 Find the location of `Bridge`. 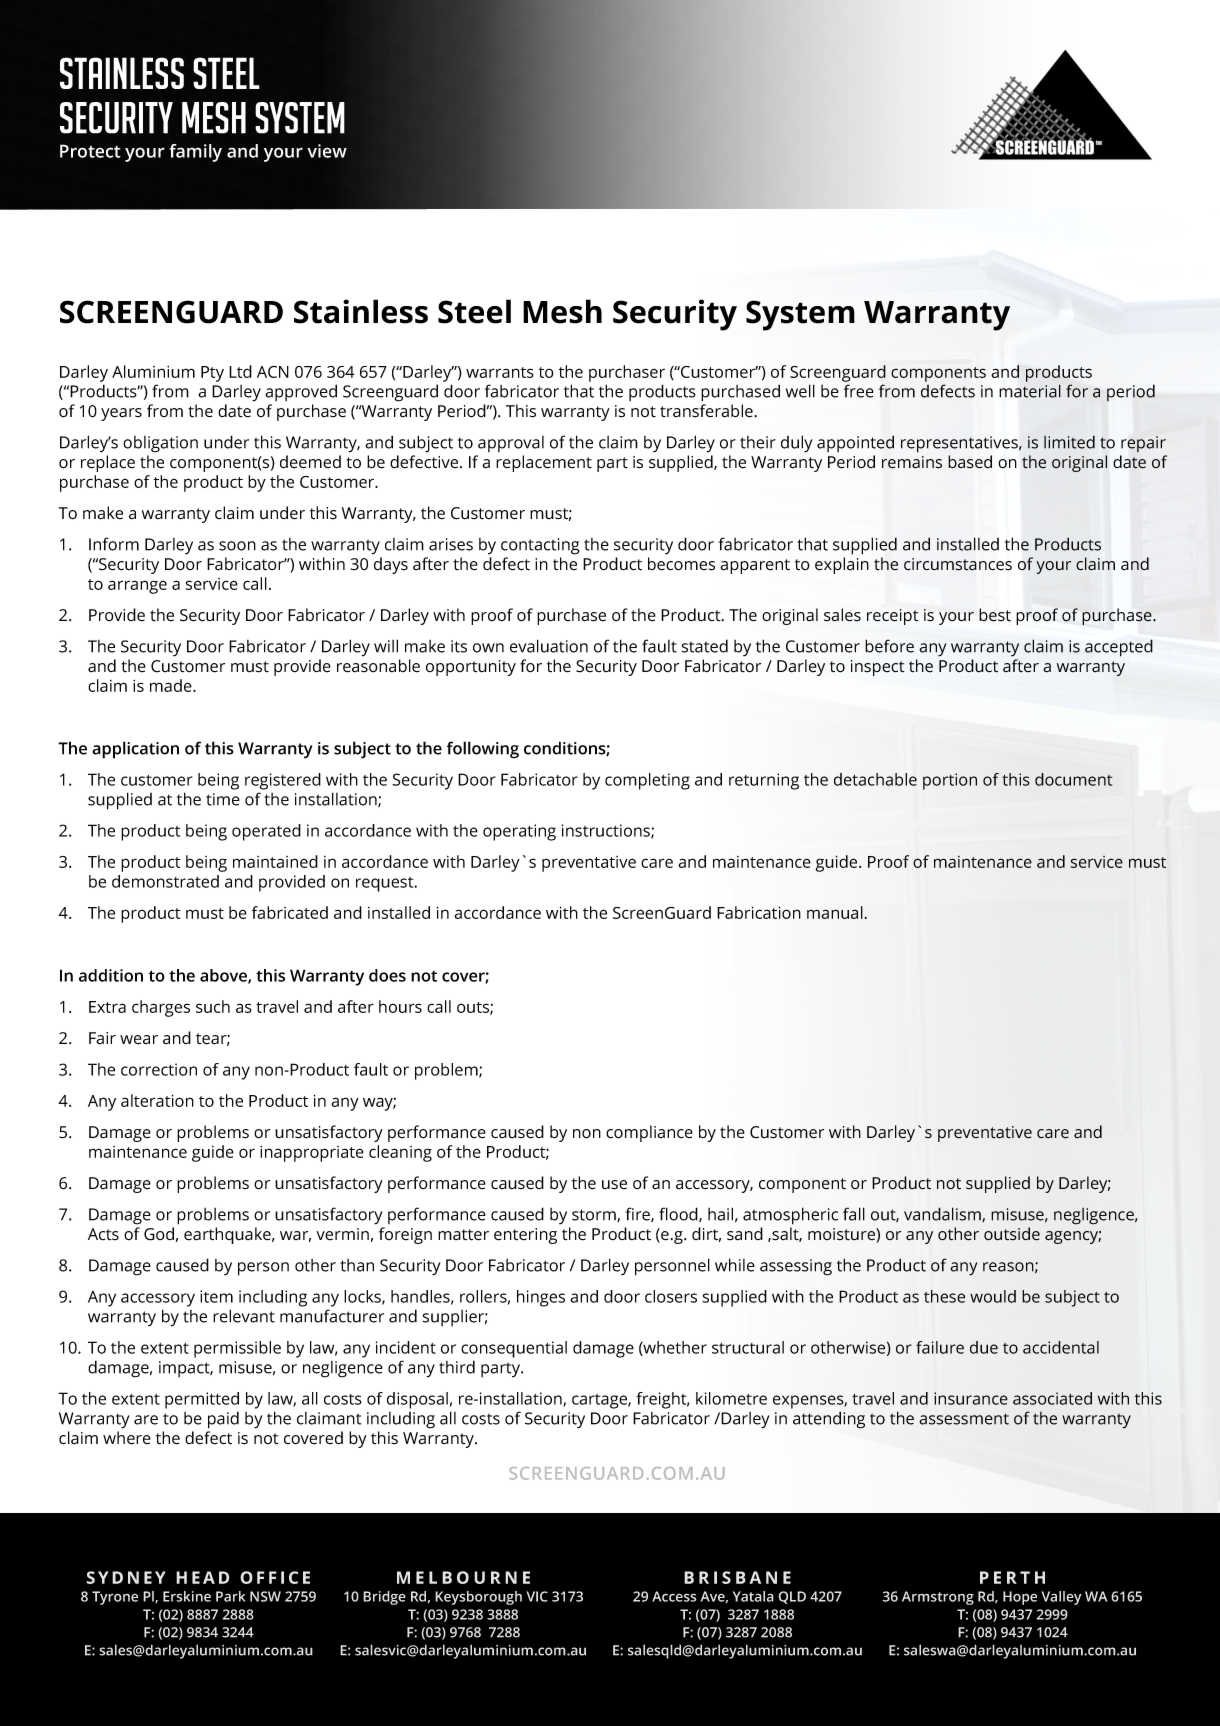

Bridge is located at coordinates (384, 1598).
